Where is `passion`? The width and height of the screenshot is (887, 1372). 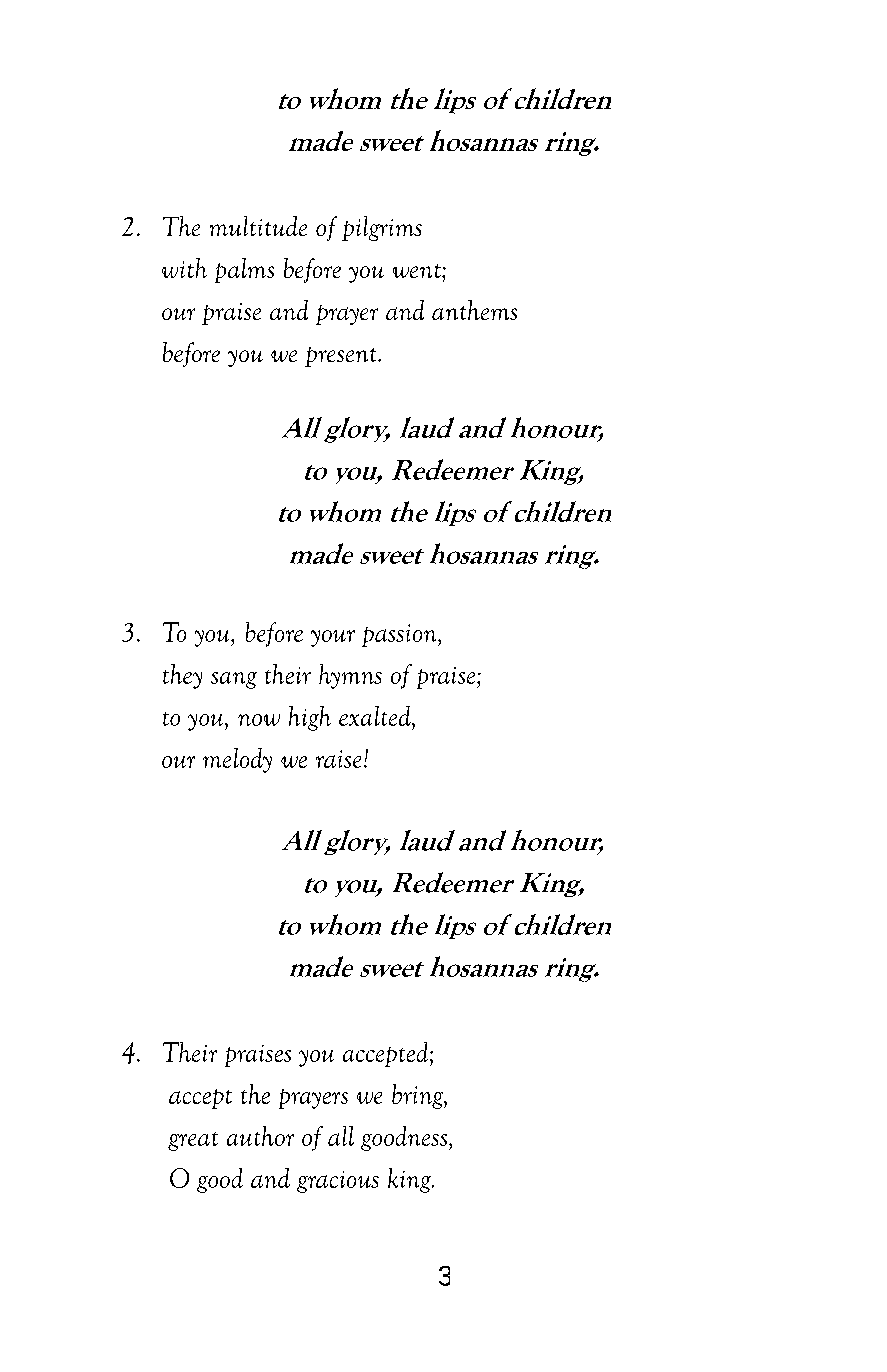 passion is located at coordinates (400, 635).
